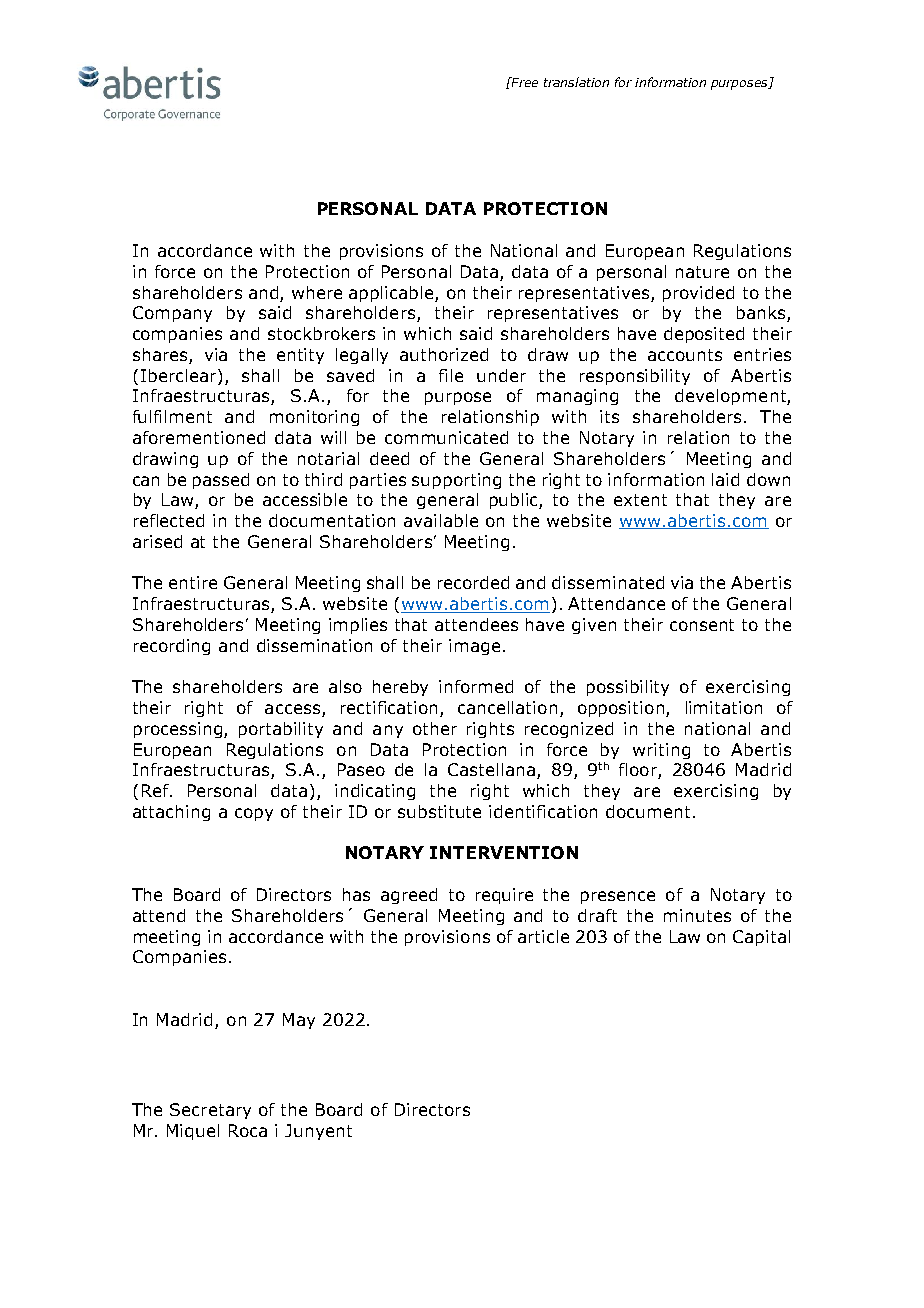  Describe the element at coordinates (731, 397) in the screenshot. I see `development` at that location.
